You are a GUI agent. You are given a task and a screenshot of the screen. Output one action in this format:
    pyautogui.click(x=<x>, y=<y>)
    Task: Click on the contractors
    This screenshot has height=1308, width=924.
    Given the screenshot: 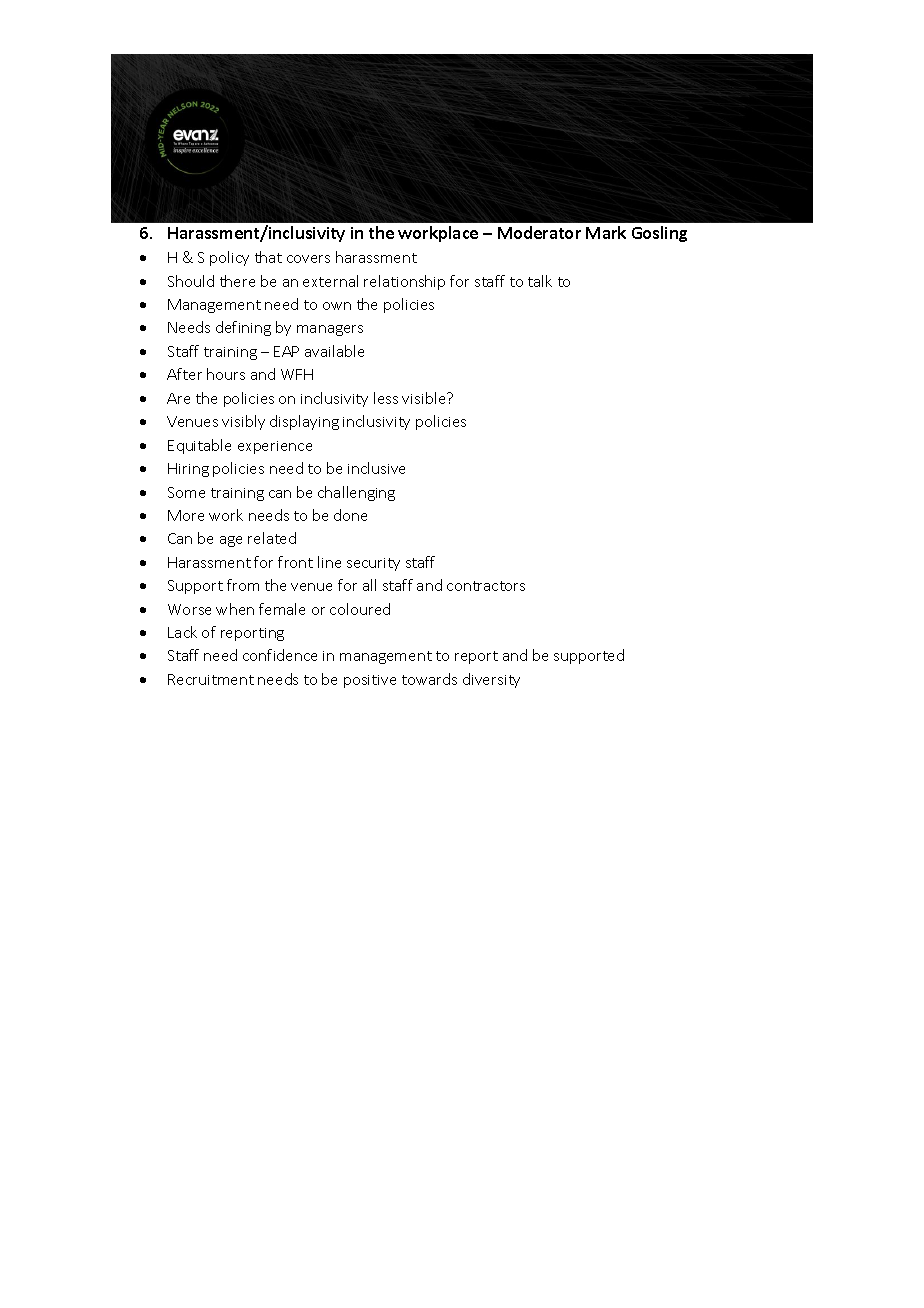 What is the action you would take?
    pyautogui.click(x=486, y=586)
